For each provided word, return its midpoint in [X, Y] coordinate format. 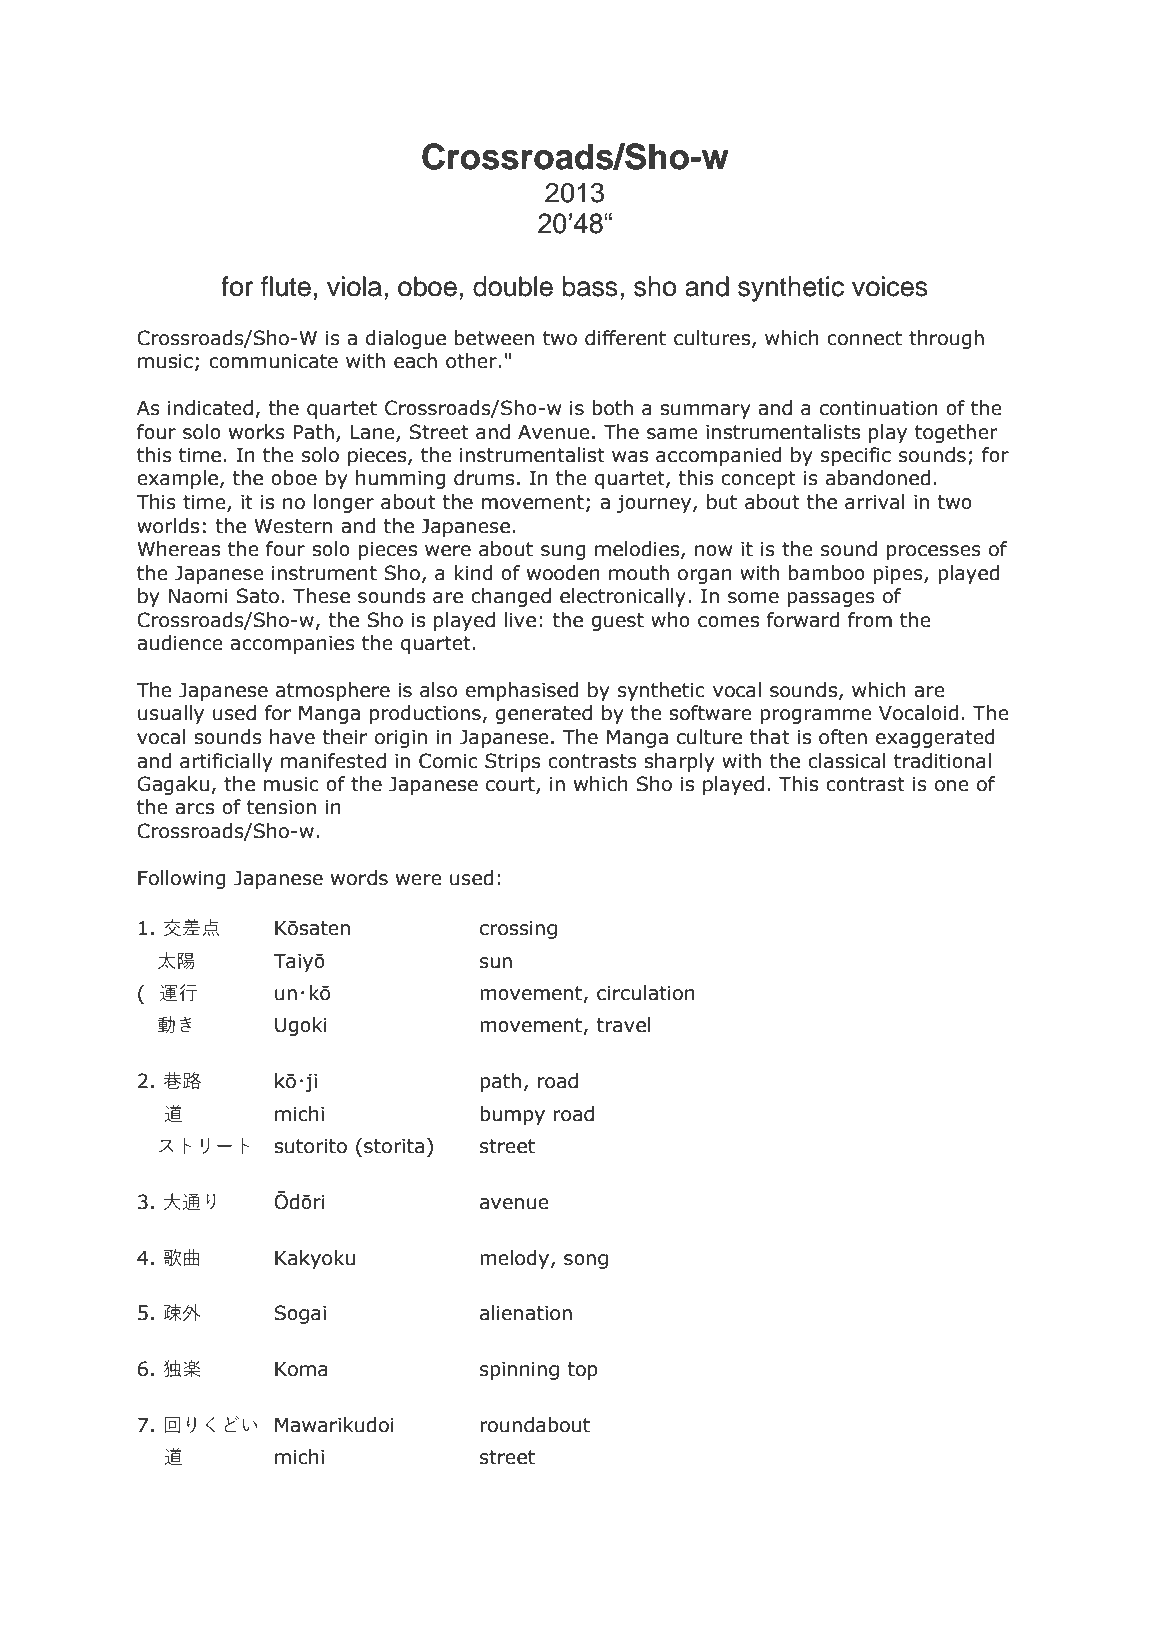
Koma [301, 1369]
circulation [646, 993]
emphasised [522, 691]
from [870, 620]
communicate [273, 361]
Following [182, 879]
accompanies [292, 645]
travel [623, 1025]
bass [590, 286]
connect [864, 338]
